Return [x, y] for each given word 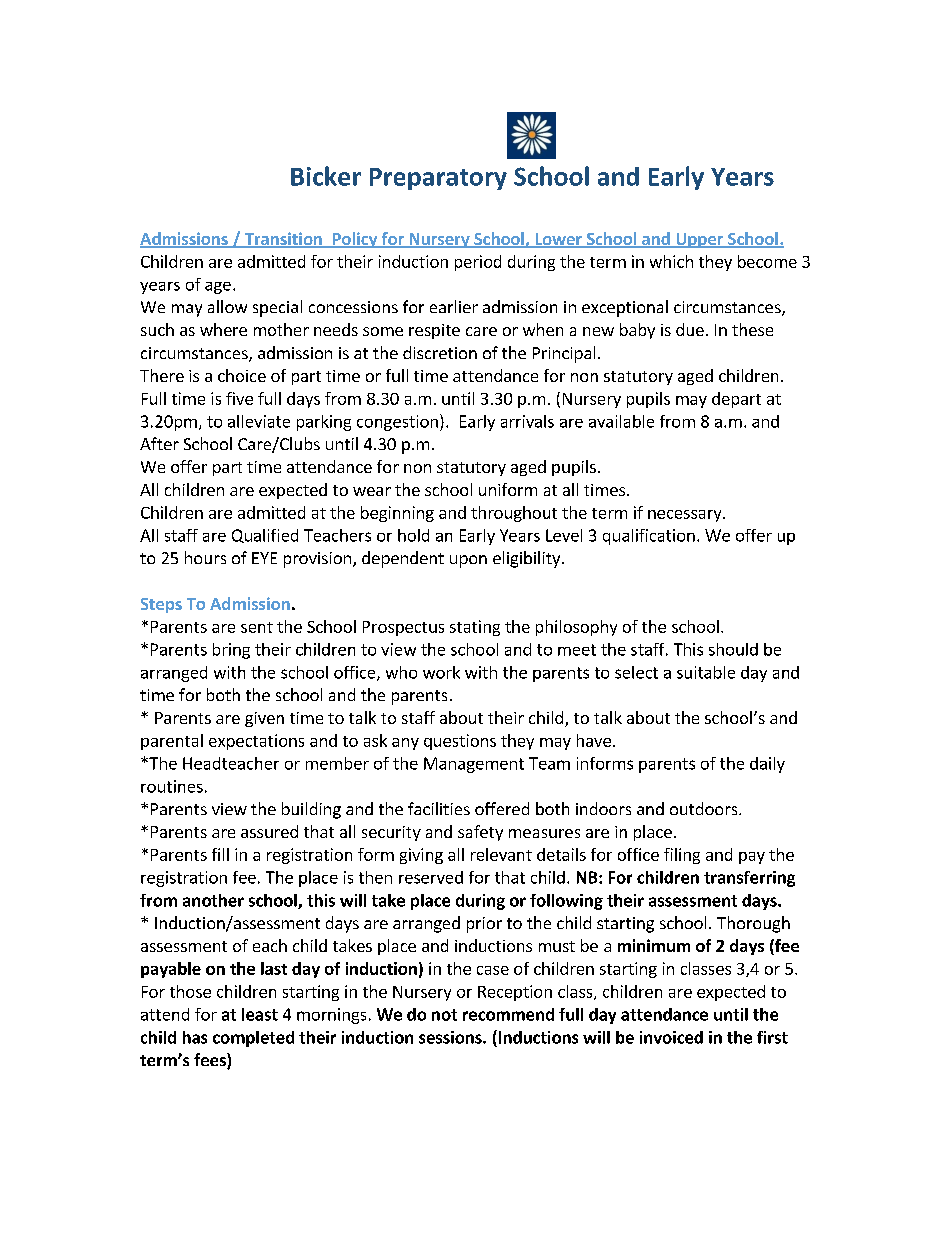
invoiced [671, 1037]
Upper [699, 240]
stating [475, 628]
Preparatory [438, 179]
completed [253, 1039]
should [733, 649]
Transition [283, 240]
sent [257, 627]
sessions [451, 1037]
